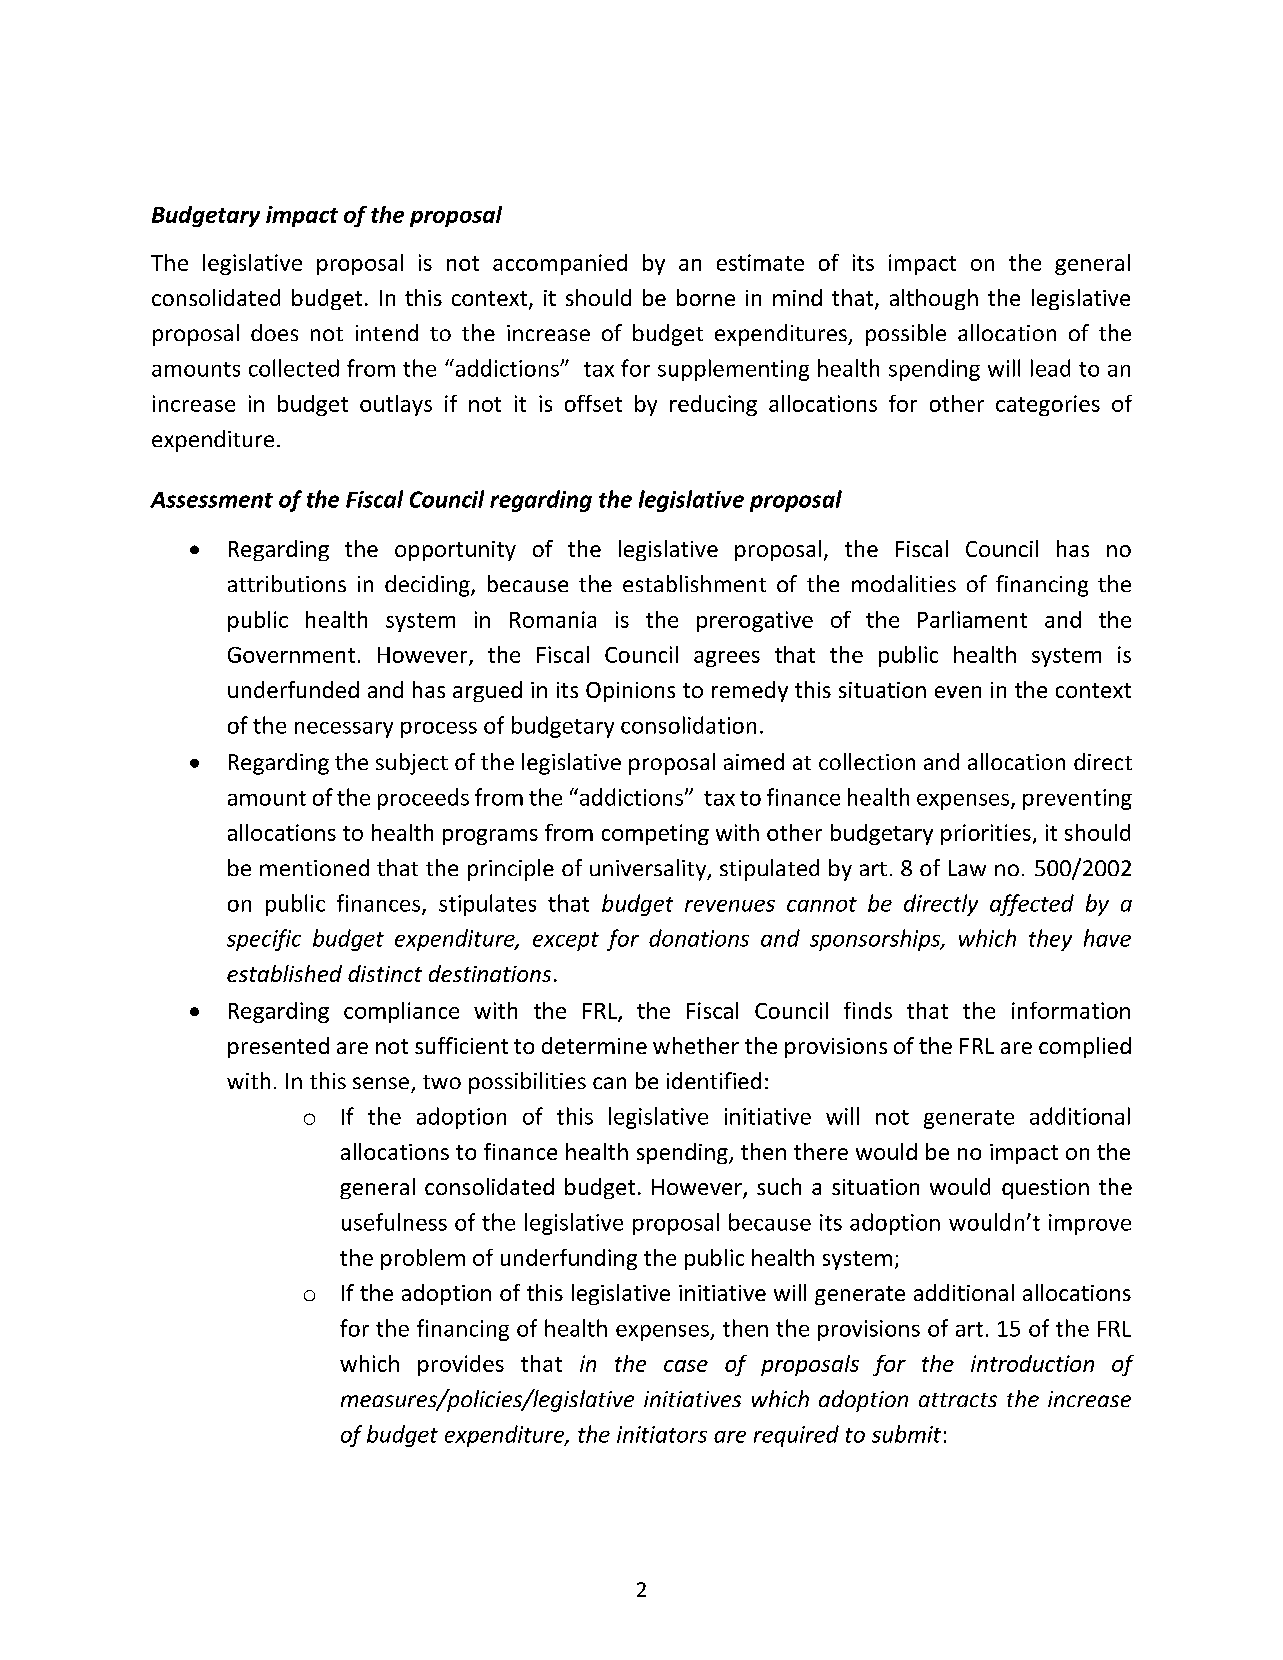  What do you see at coordinates (696, 1045) in the page?
I see `whether` at bounding box center [696, 1045].
